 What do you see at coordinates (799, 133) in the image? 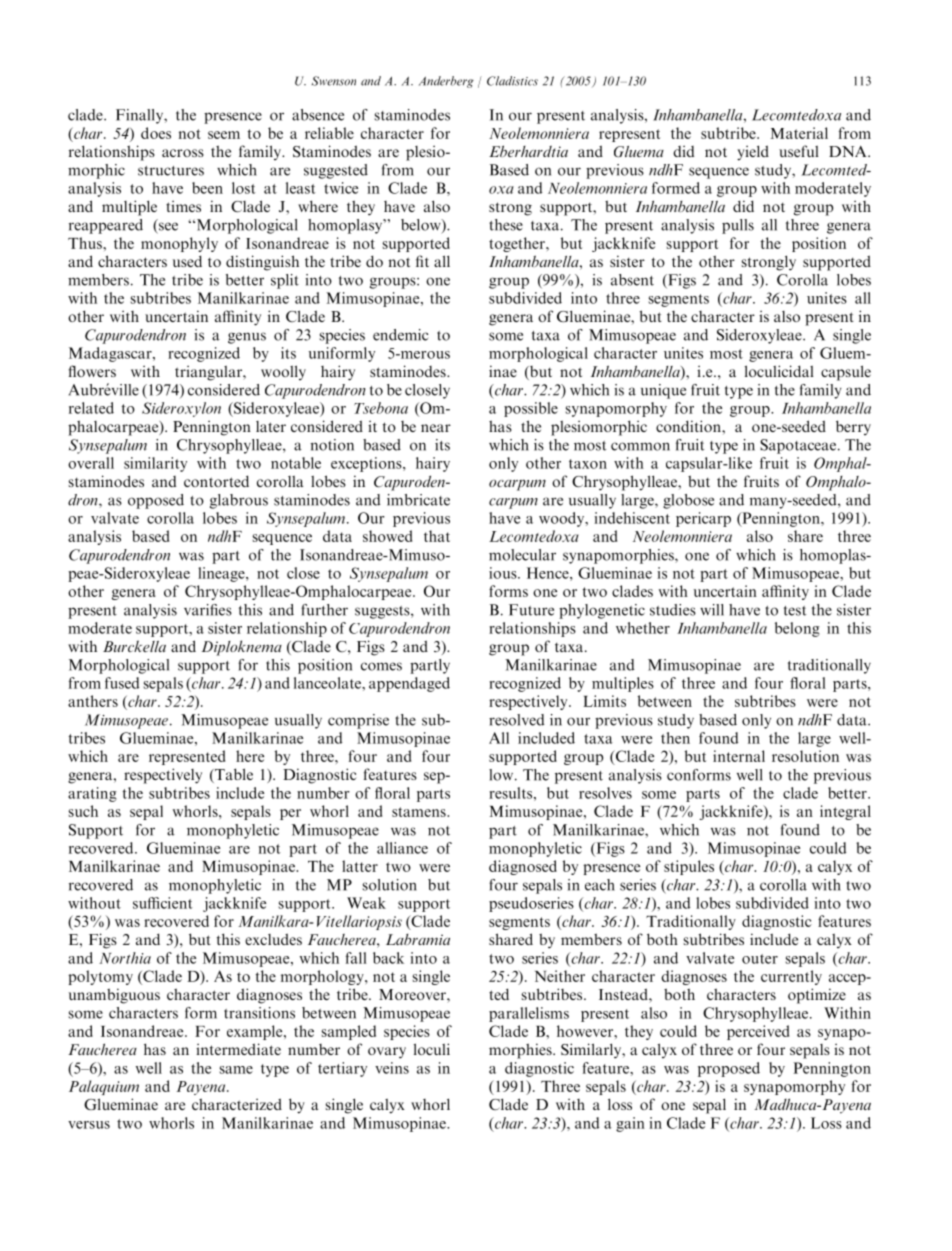
I see `Material` at bounding box center [799, 133].
